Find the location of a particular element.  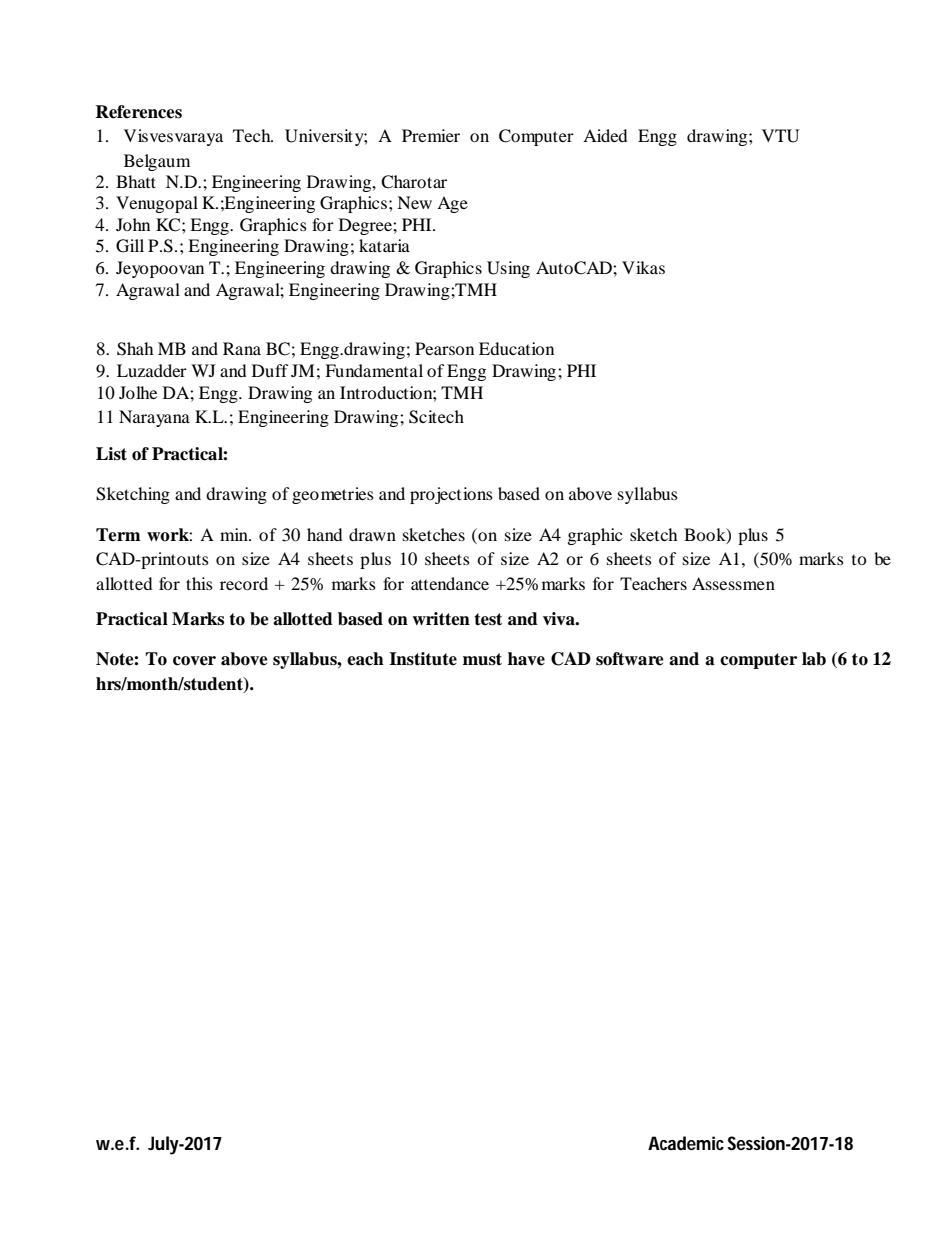

cover is located at coordinates (194, 661).
